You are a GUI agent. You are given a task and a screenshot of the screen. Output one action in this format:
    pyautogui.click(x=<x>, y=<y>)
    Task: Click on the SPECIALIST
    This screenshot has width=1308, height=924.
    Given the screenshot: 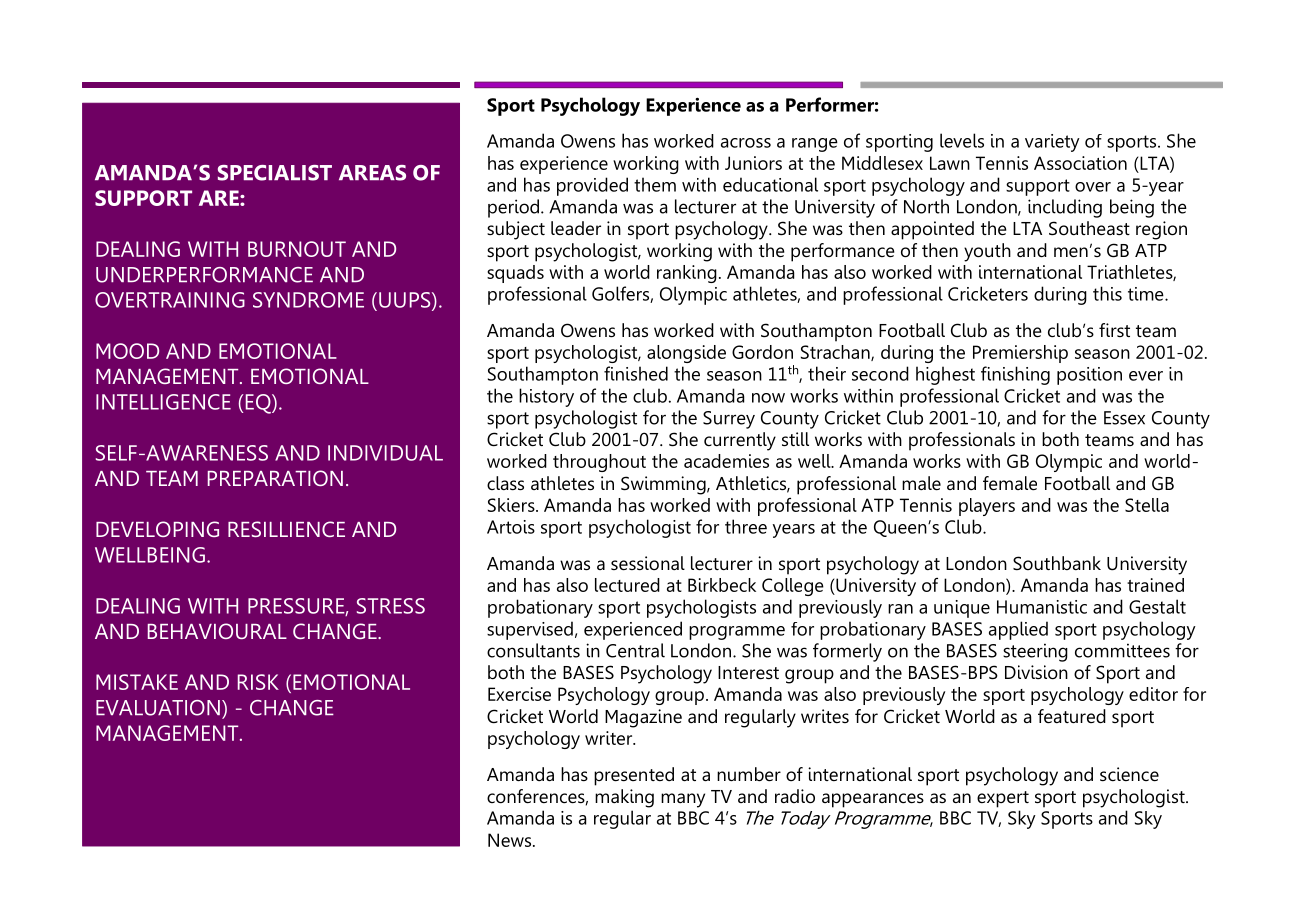 What is the action you would take?
    pyautogui.click(x=275, y=173)
